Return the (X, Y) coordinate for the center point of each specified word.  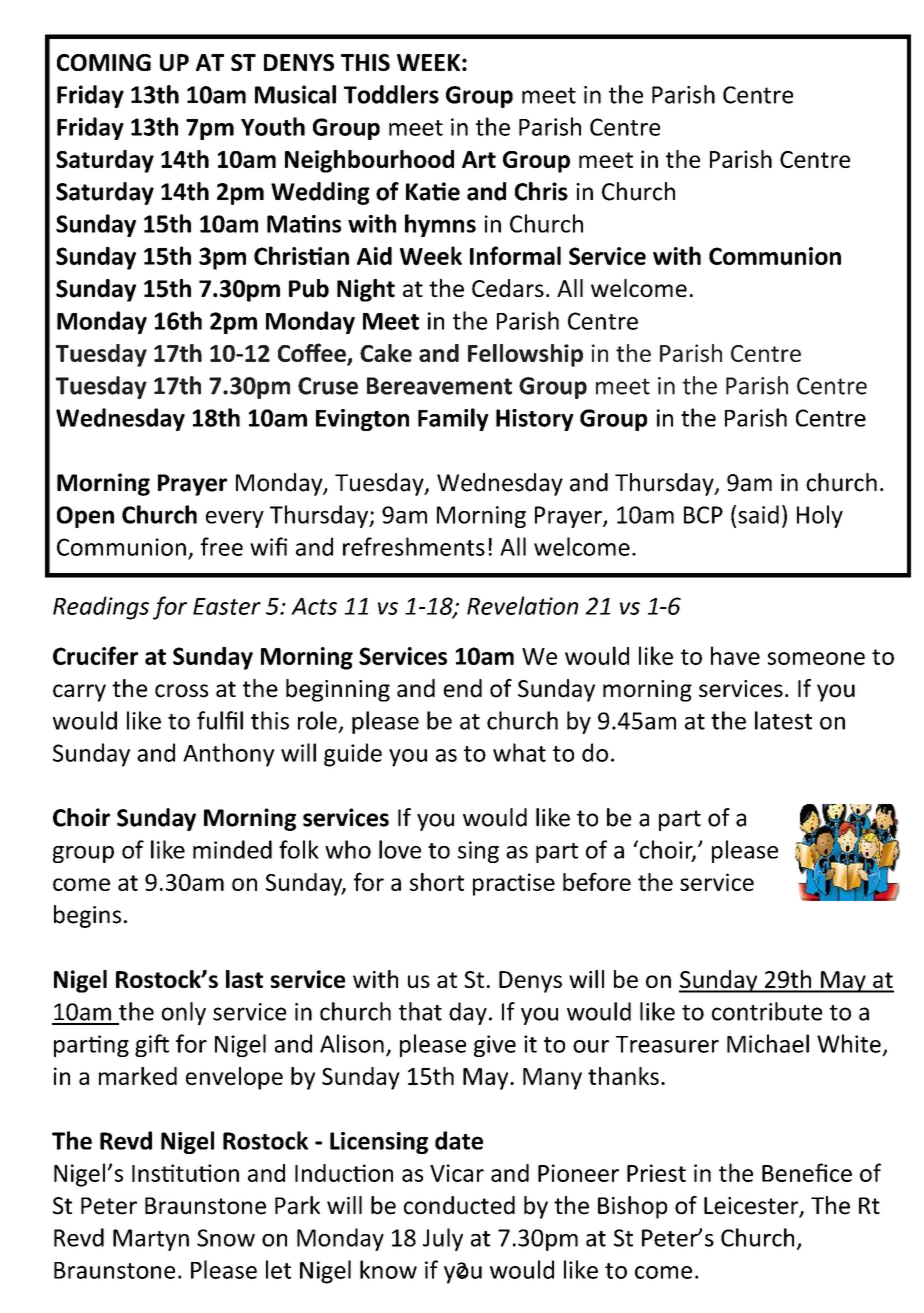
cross (181, 691)
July (443, 1239)
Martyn (151, 1240)
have (735, 655)
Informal (515, 255)
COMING (104, 62)
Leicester (752, 1207)
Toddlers (391, 94)
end (462, 688)
